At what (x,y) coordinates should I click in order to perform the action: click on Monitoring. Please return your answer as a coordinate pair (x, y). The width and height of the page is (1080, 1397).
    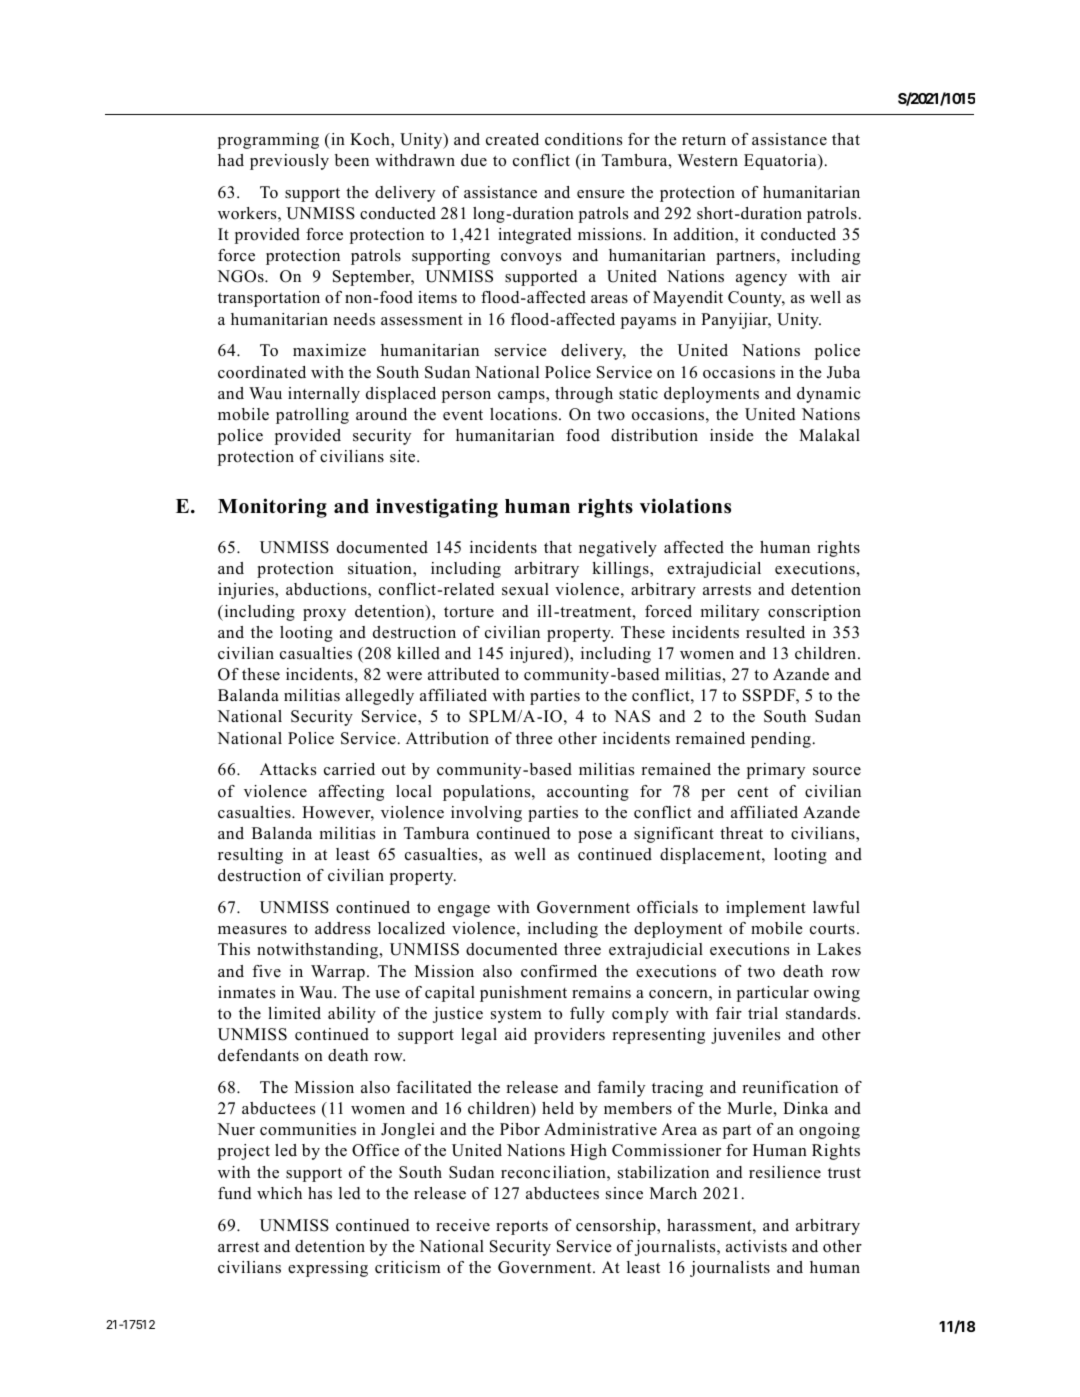
    Looking at the image, I should click on (272, 508).
